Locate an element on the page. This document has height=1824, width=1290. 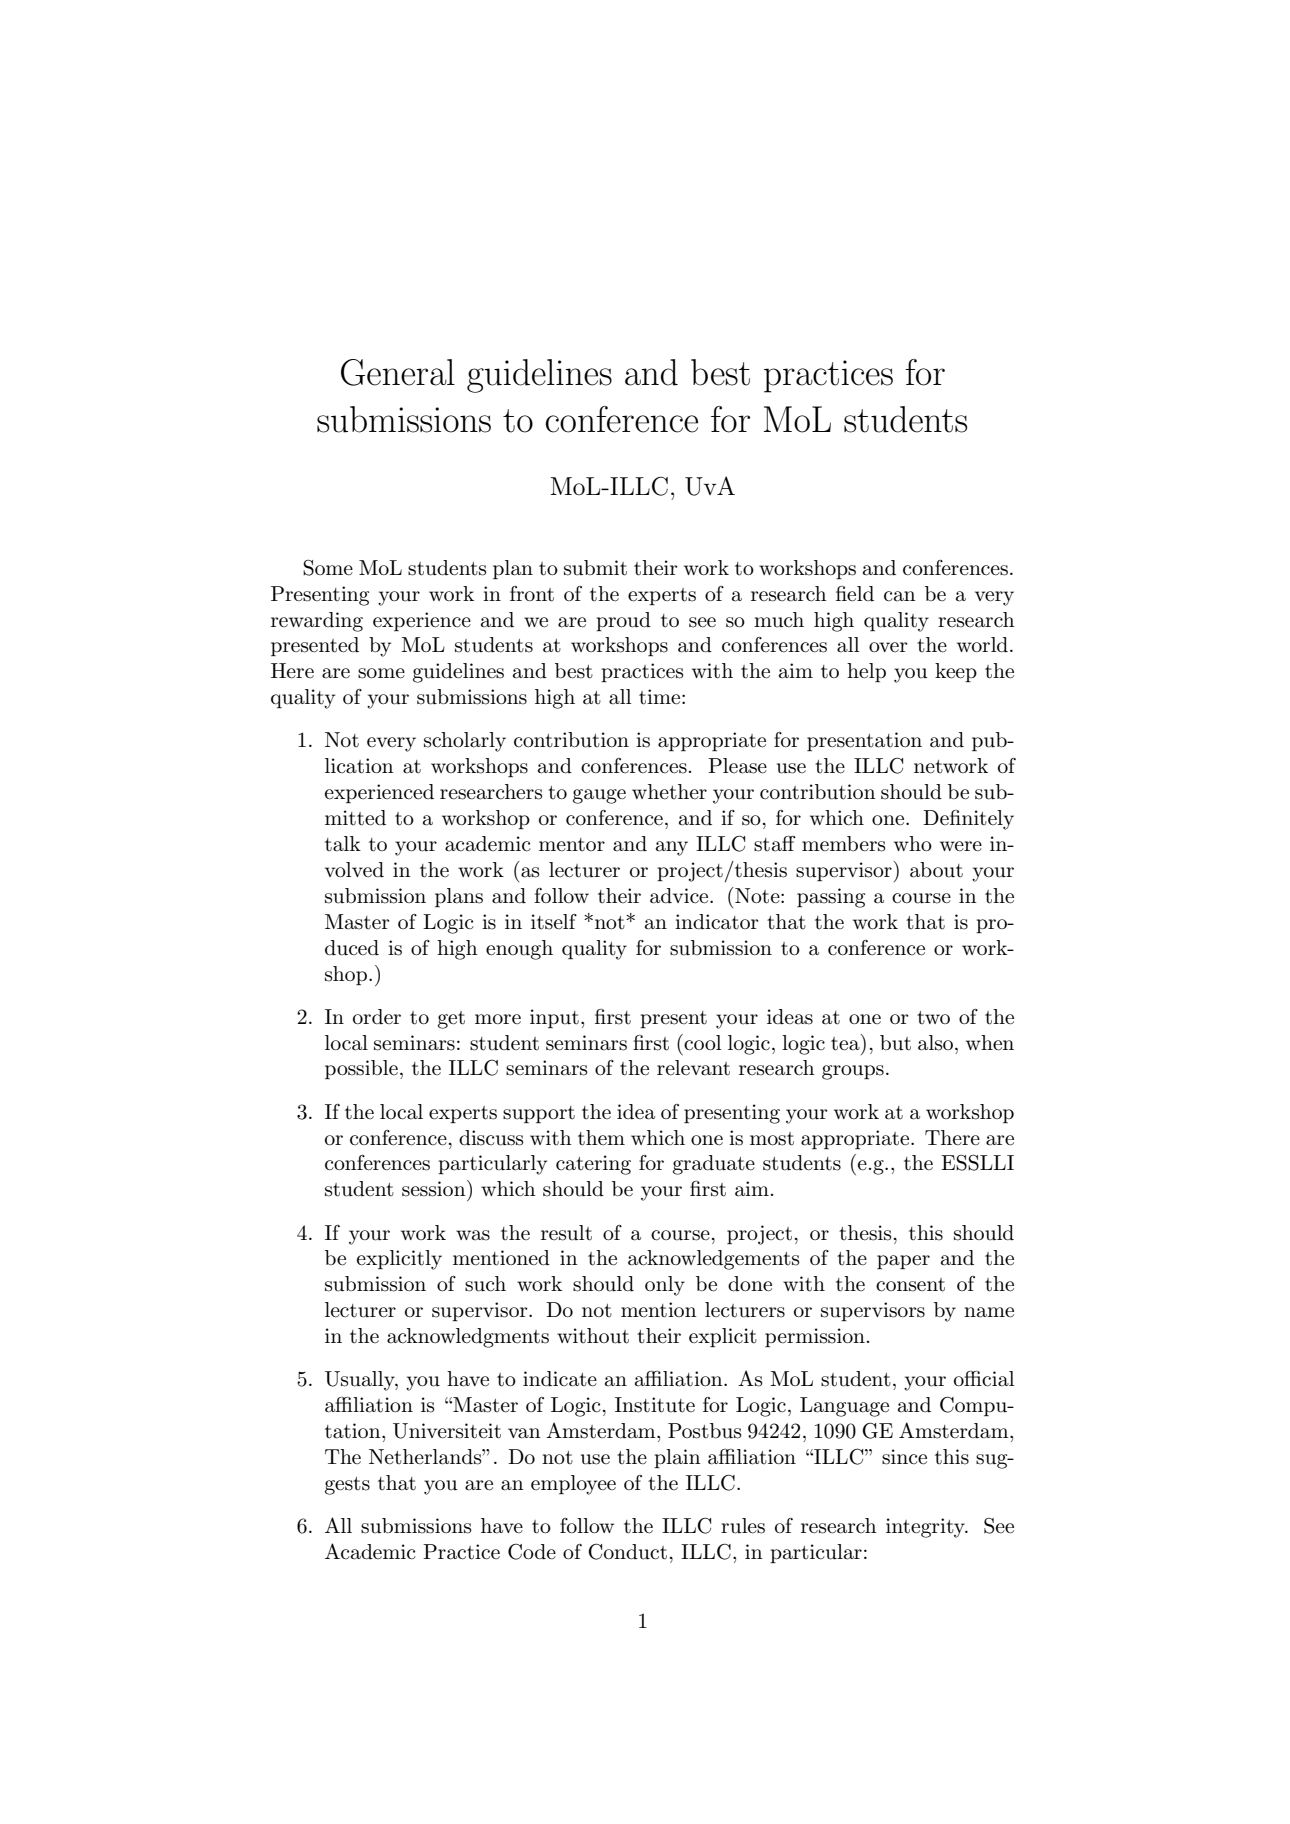
submit is located at coordinates (595, 568).
